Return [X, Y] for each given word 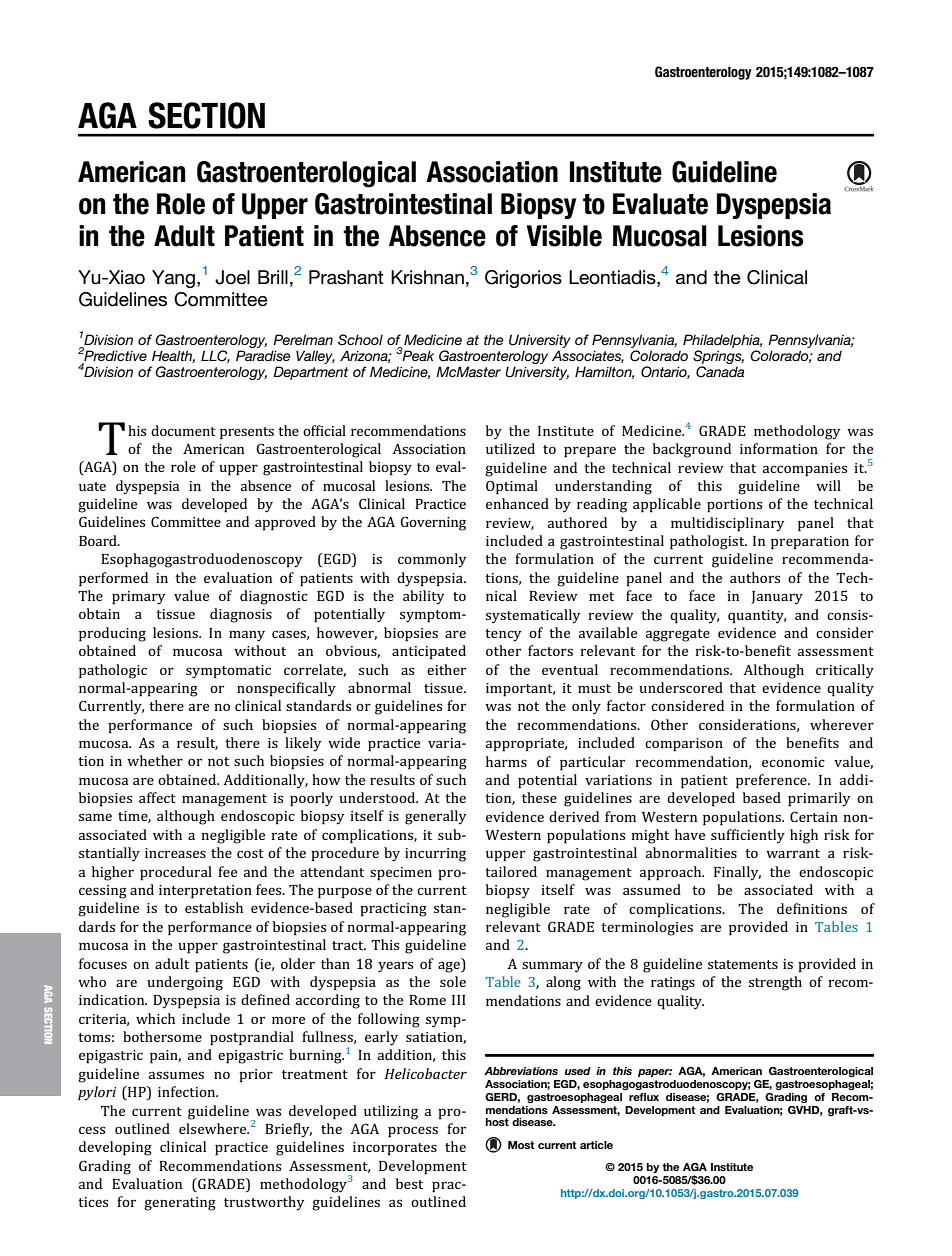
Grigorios [523, 279]
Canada [720, 372]
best [409, 1183]
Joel [232, 277]
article [596, 1145]
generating [180, 1204]
